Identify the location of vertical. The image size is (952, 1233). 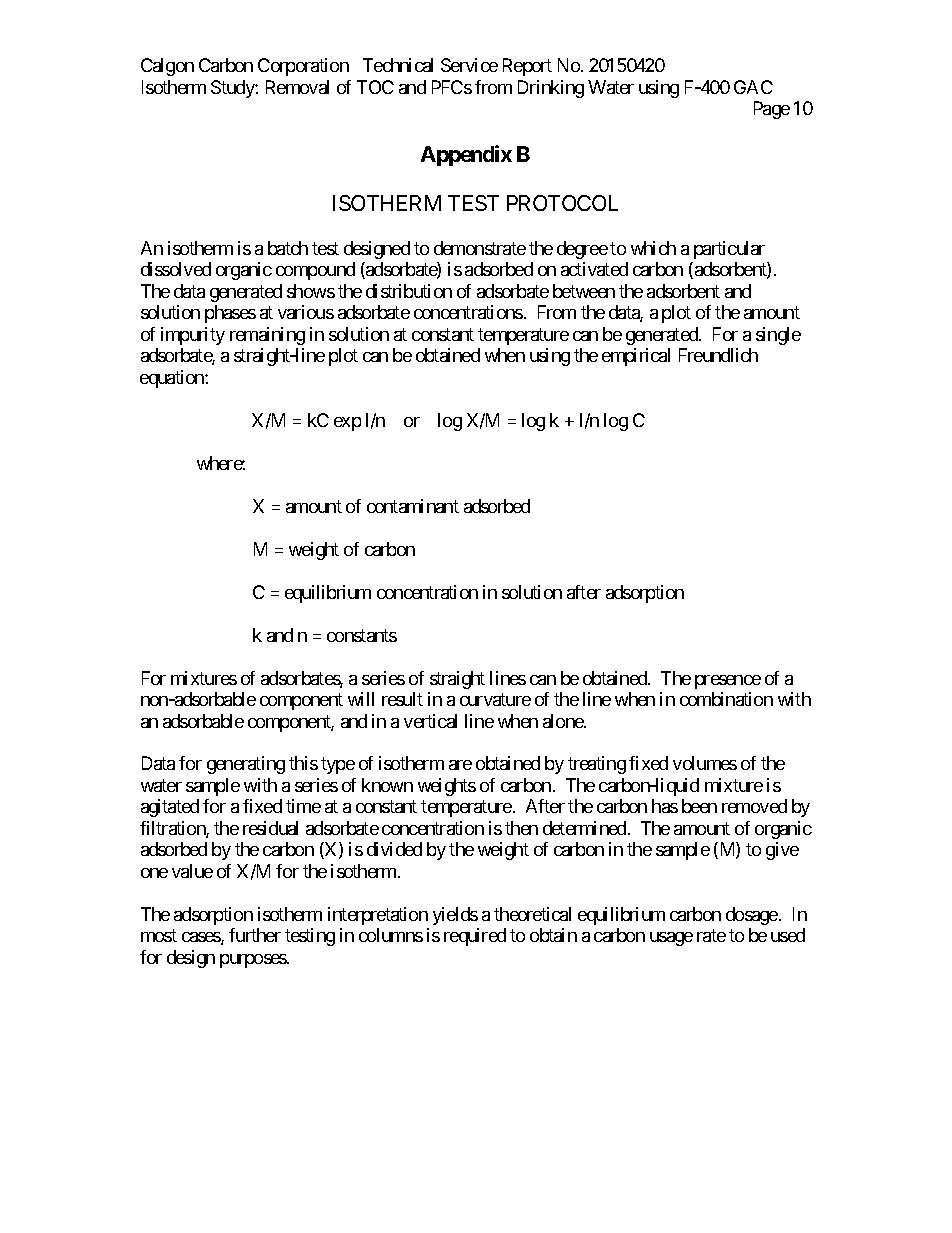
(430, 721).
